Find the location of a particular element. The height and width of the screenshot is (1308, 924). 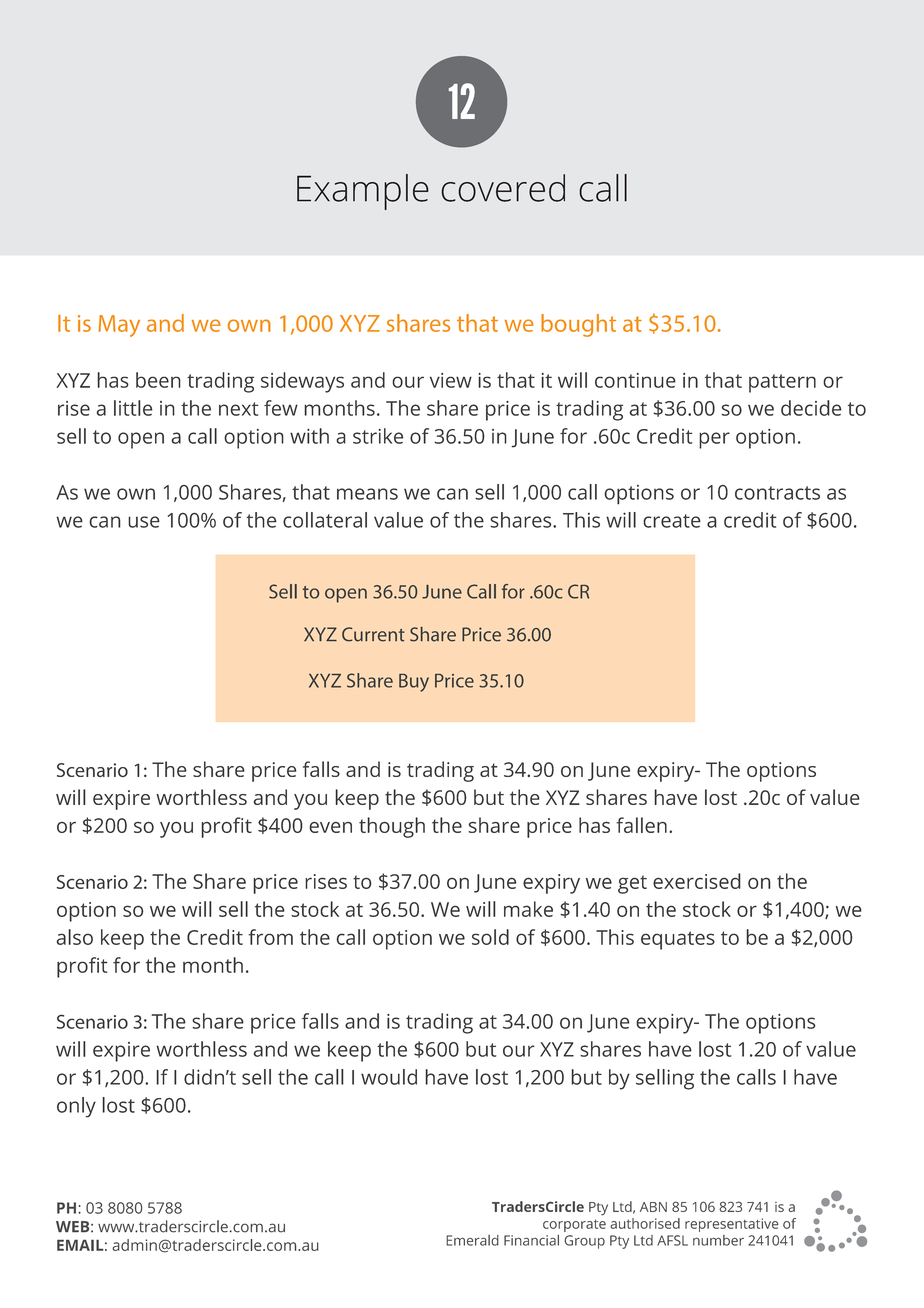

fallen is located at coordinates (641, 825).
